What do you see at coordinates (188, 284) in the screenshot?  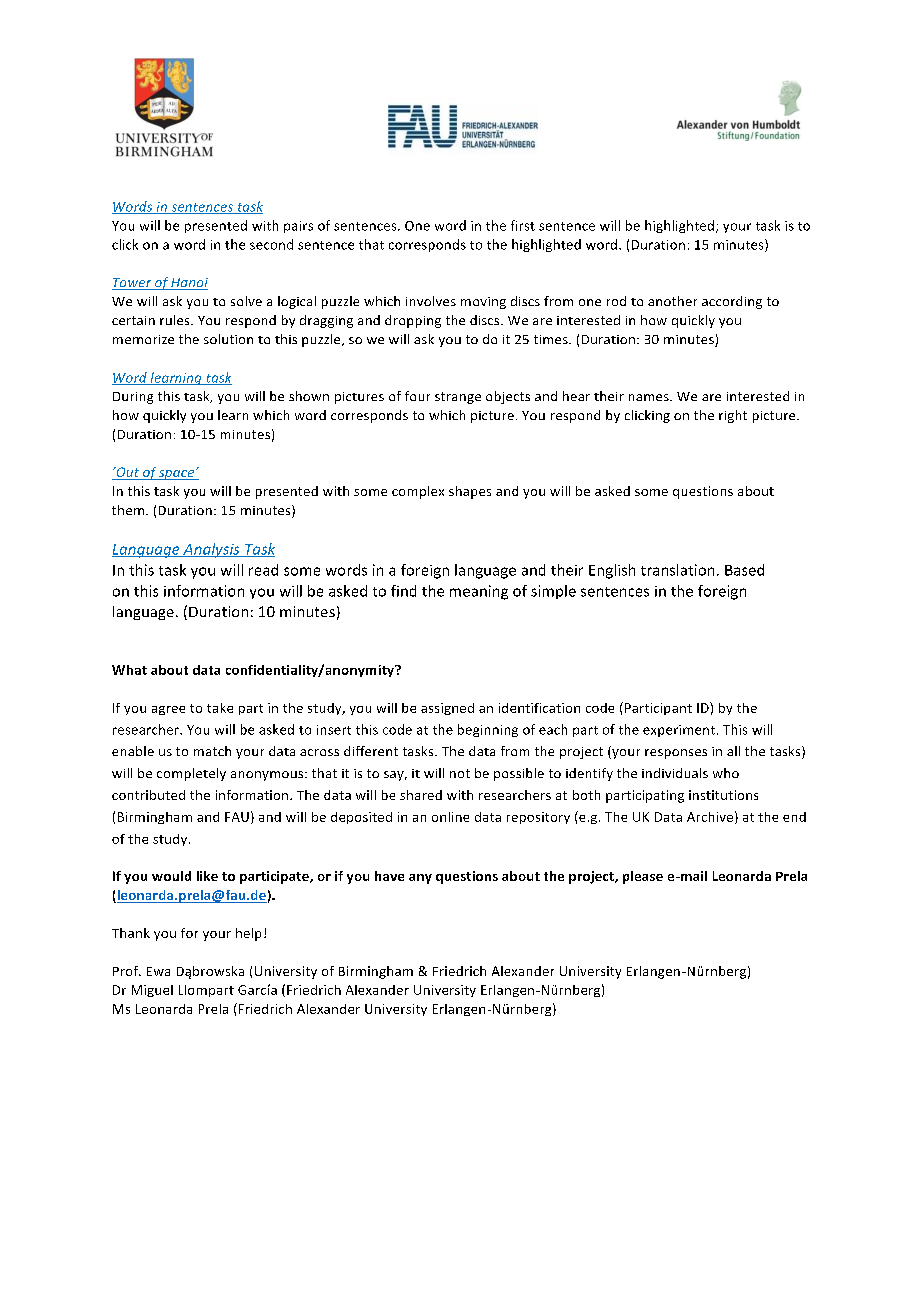 I see `Hanoi` at bounding box center [188, 284].
